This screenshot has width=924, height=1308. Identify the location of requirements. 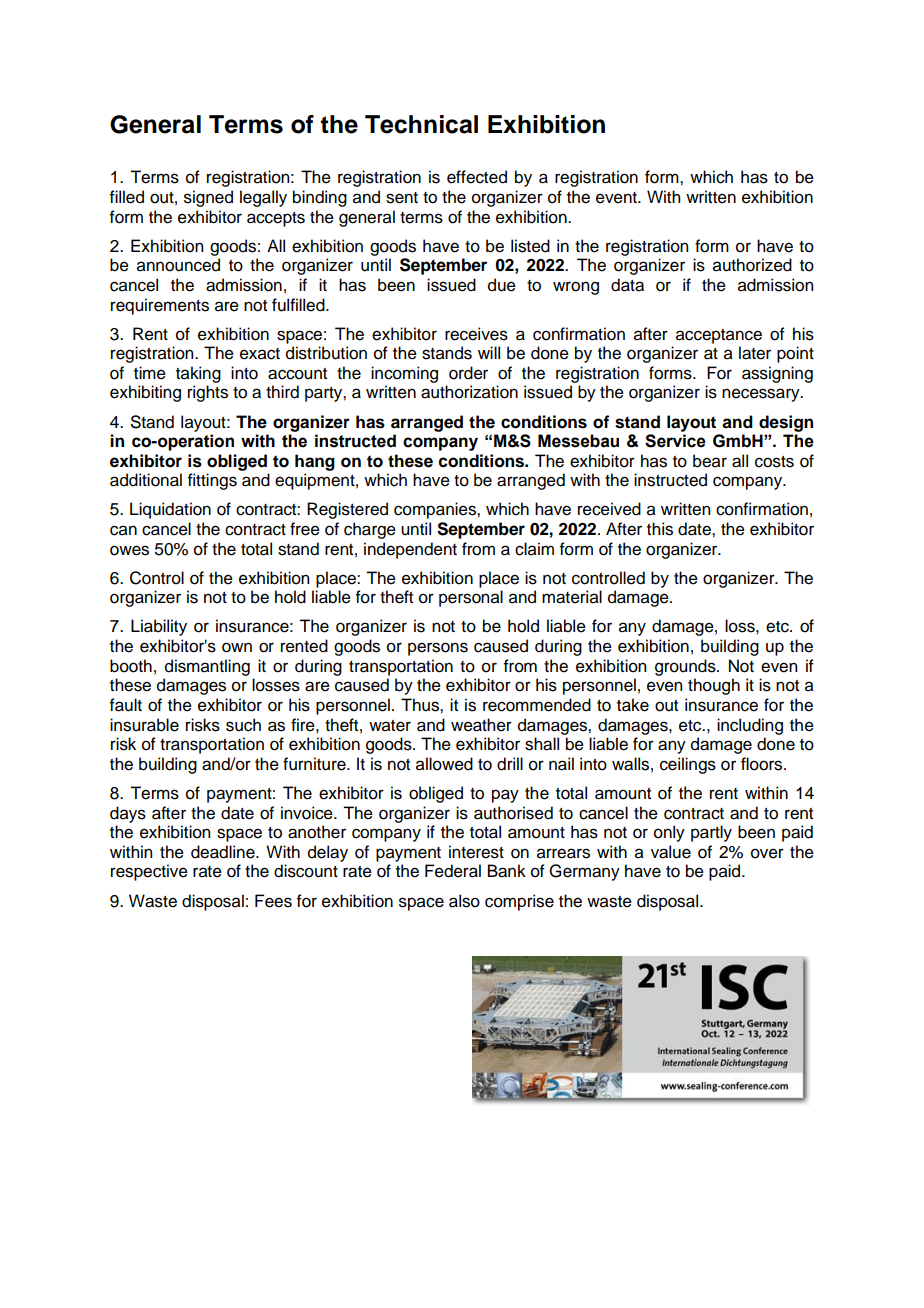
(160, 306).
